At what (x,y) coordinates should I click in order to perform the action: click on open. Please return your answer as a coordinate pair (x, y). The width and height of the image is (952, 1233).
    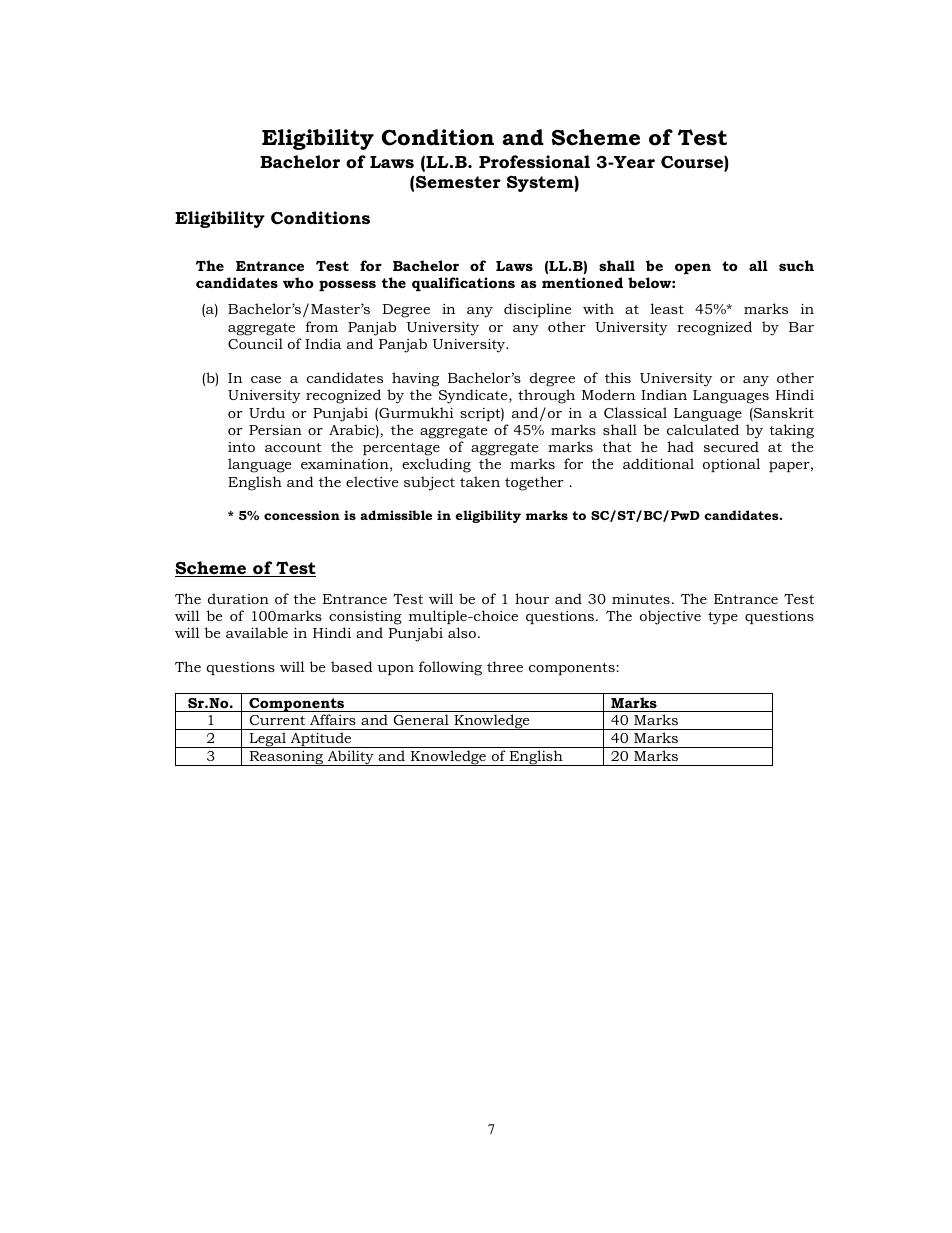
    Looking at the image, I should click on (693, 268).
